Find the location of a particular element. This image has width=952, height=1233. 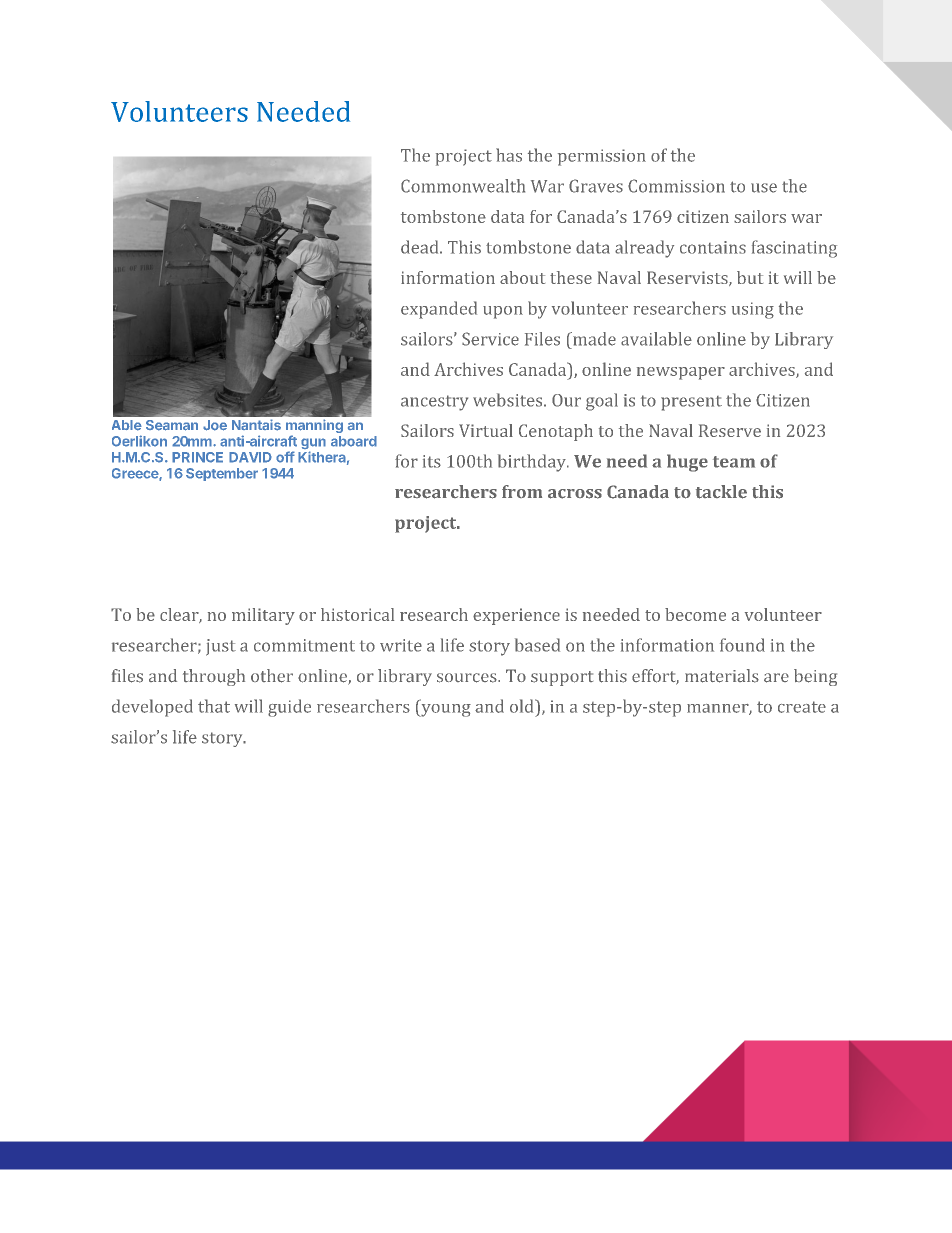

use is located at coordinates (764, 188).
